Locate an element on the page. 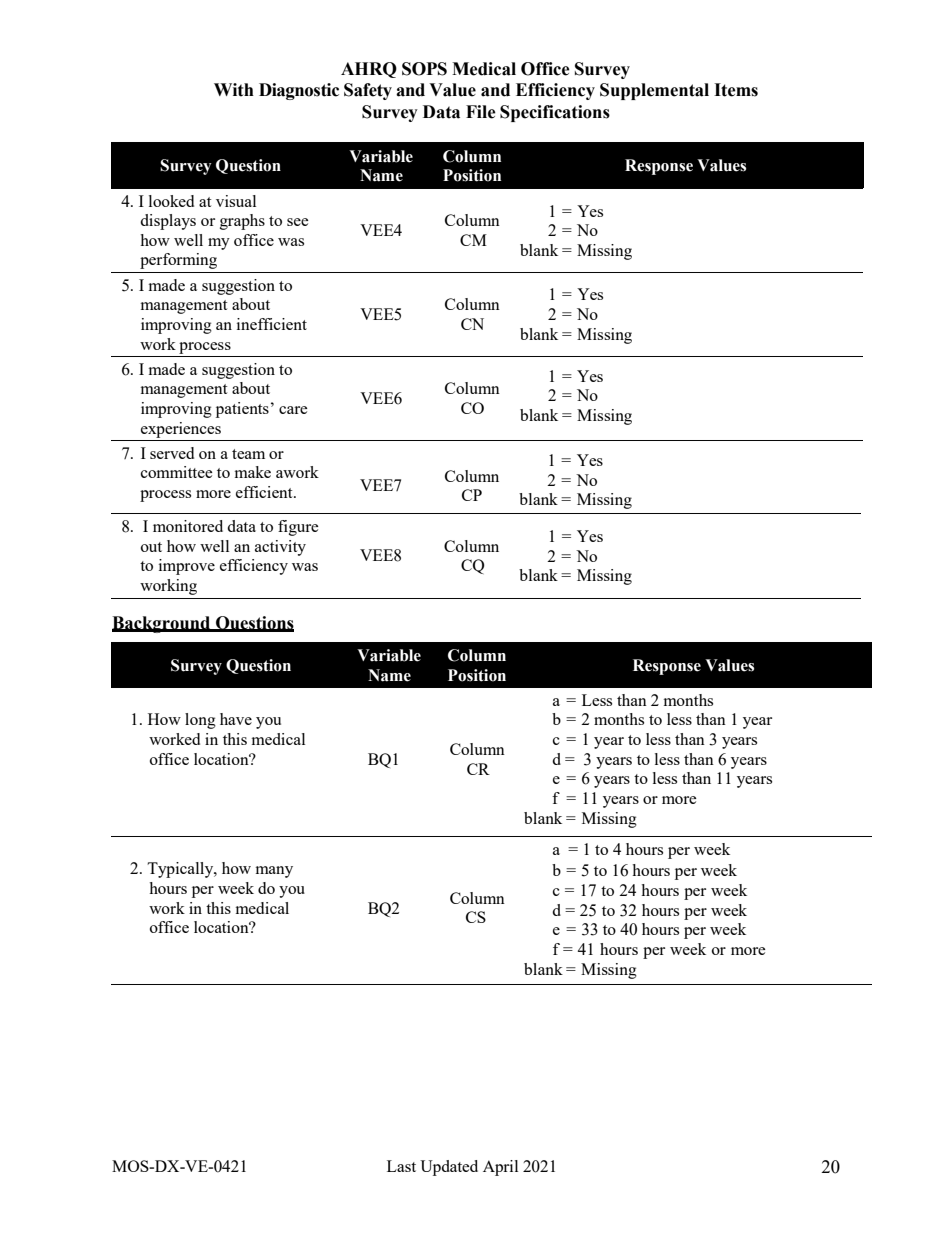  Updated is located at coordinates (449, 1168).
